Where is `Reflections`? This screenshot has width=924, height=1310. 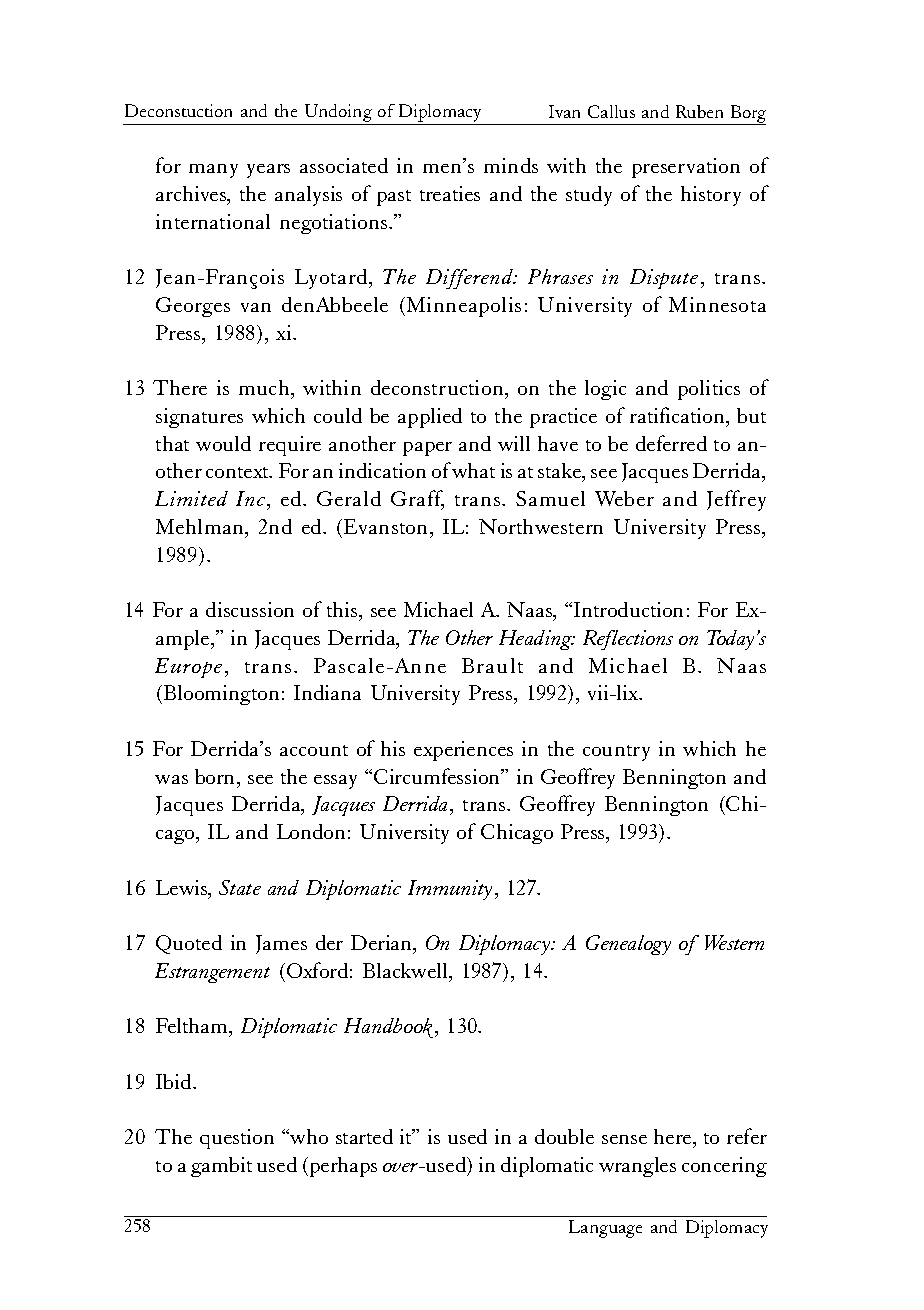
Reflections is located at coordinates (628, 640).
